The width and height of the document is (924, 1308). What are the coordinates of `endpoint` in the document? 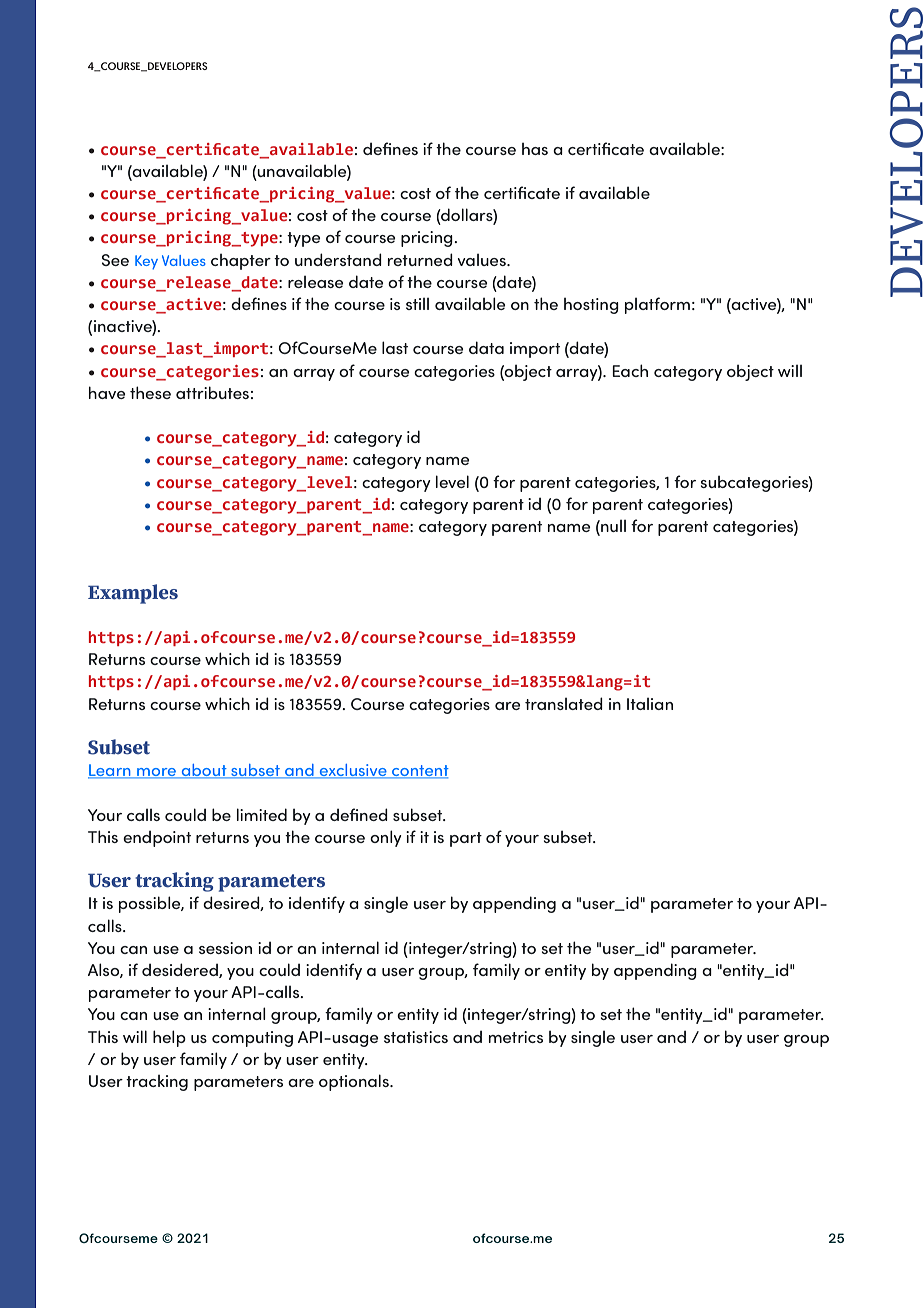 It's located at (157, 839).
